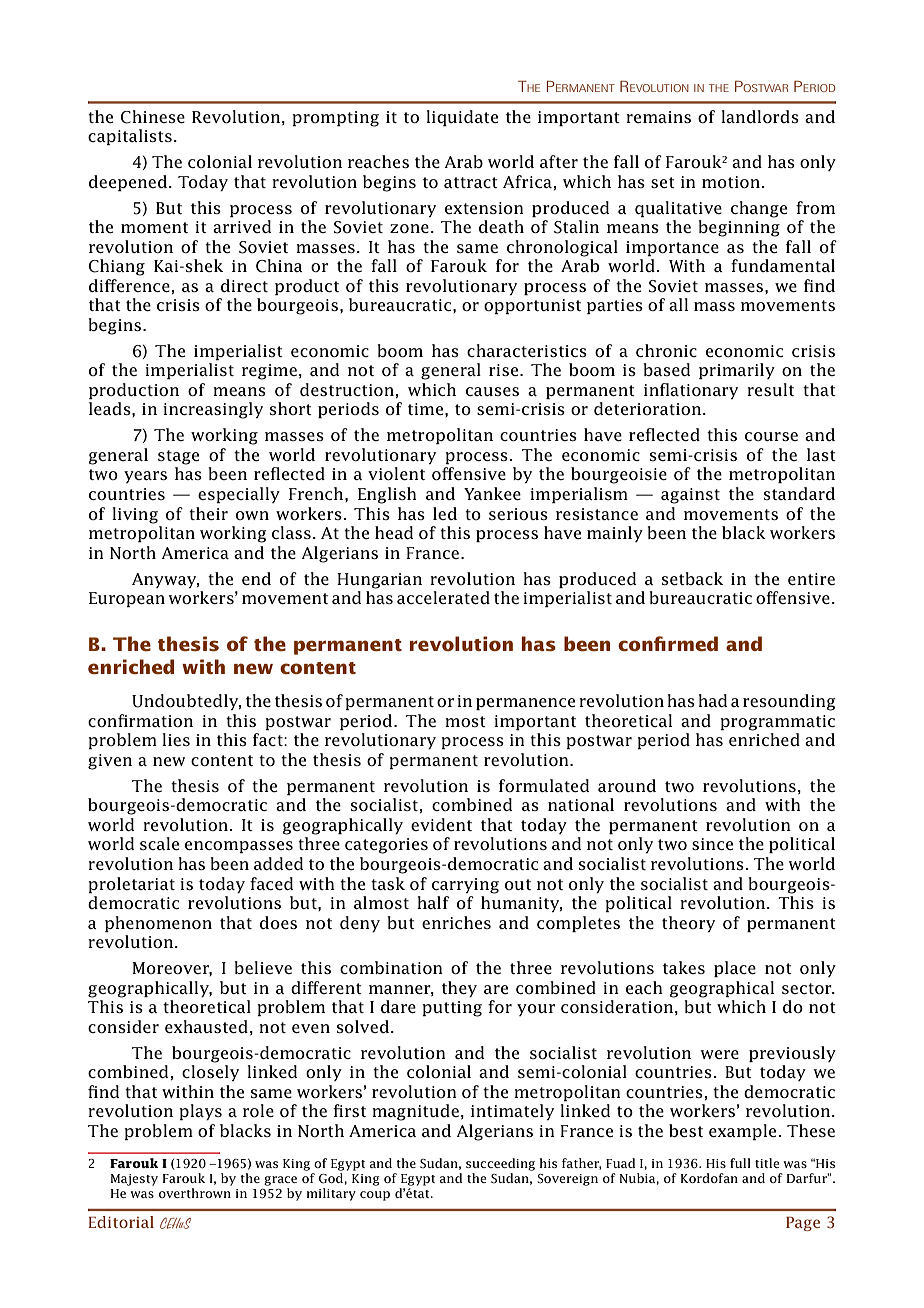  Describe the element at coordinates (462, 118) in the page. I see `liquidate` at that location.
